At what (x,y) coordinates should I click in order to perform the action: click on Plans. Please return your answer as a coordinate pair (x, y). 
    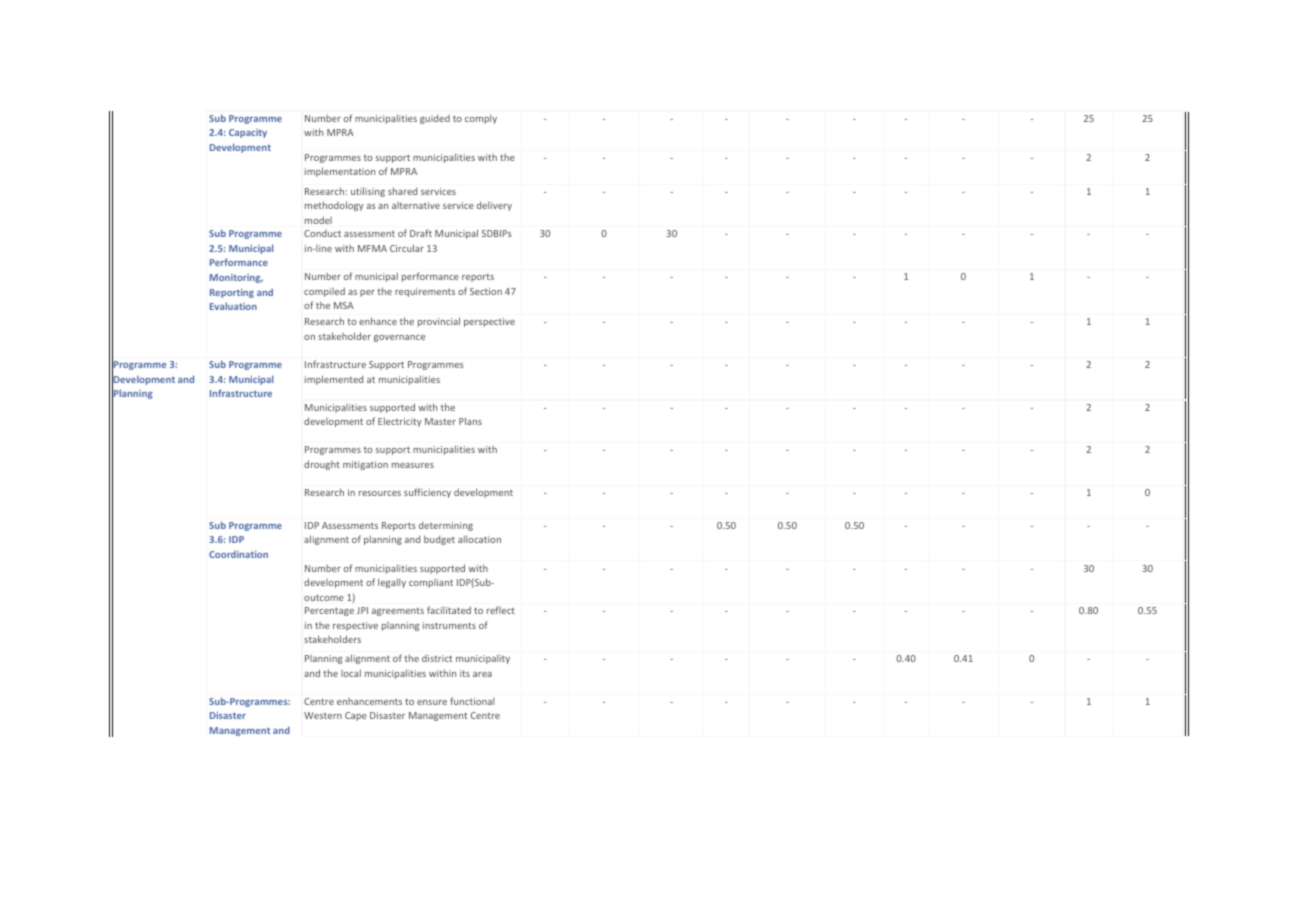
    Looking at the image, I should click on (470, 421).
